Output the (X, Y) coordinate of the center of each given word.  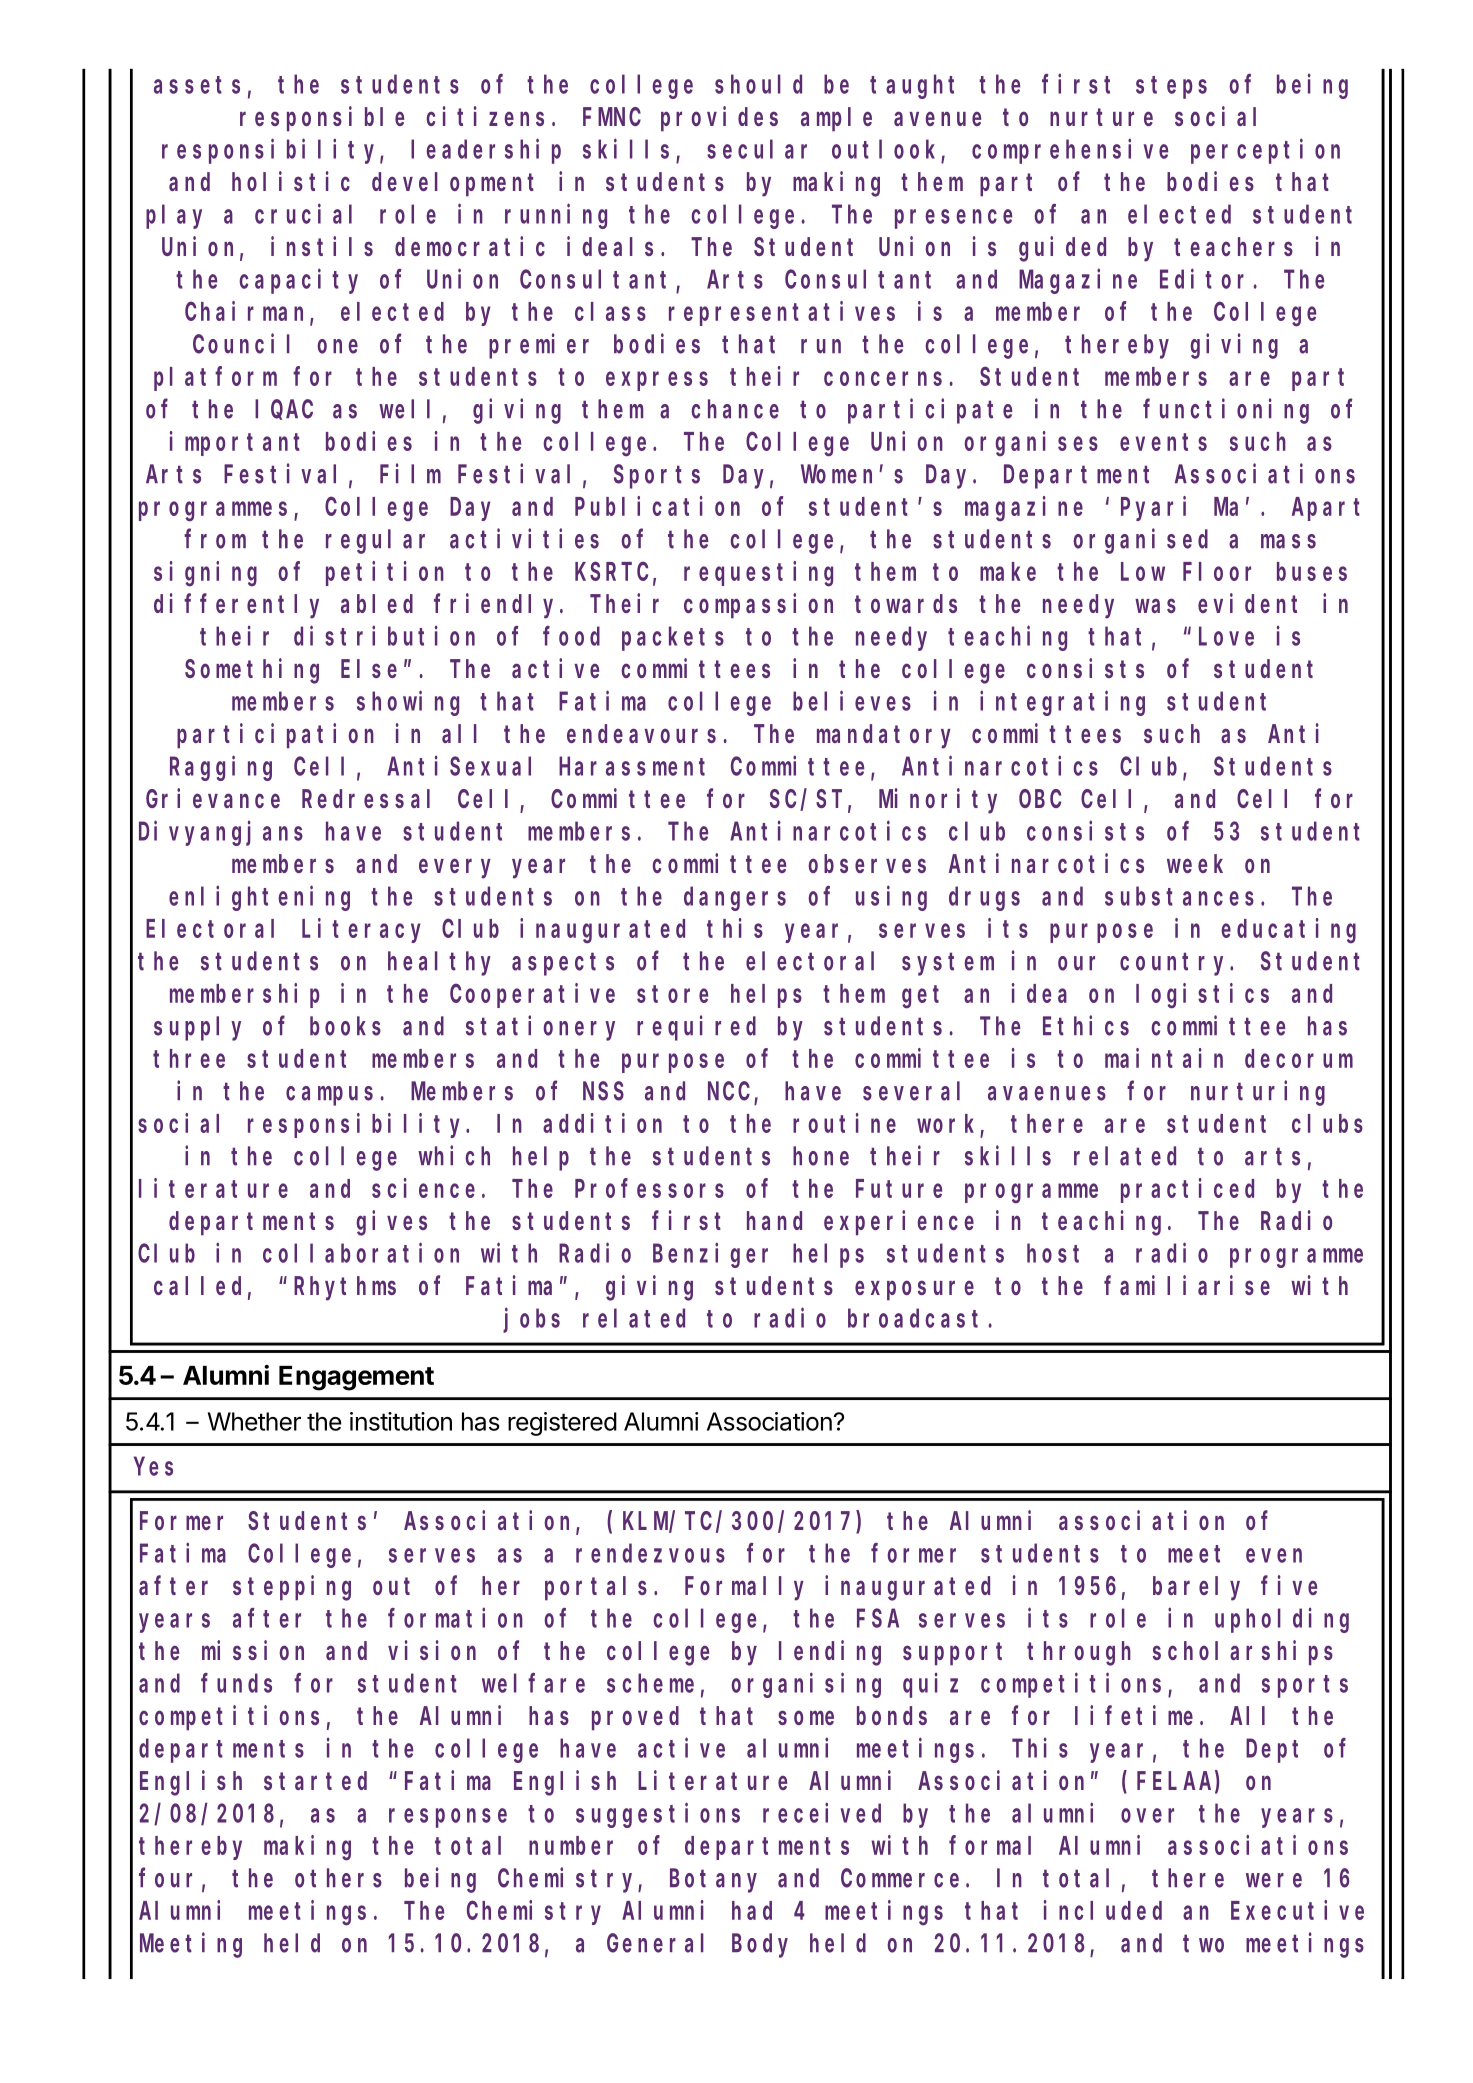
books (345, 1026)
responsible (322, 119)
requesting (758, 574)
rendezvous (650, 1553)
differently (236, 606)
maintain (1164, 1058)
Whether (254, 1421)
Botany (713, 1881)
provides (719, 119)
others (338, 1878)
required (696, 1028)
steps (1171, 87)
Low (1143, 572)
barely (1196, 1588)
